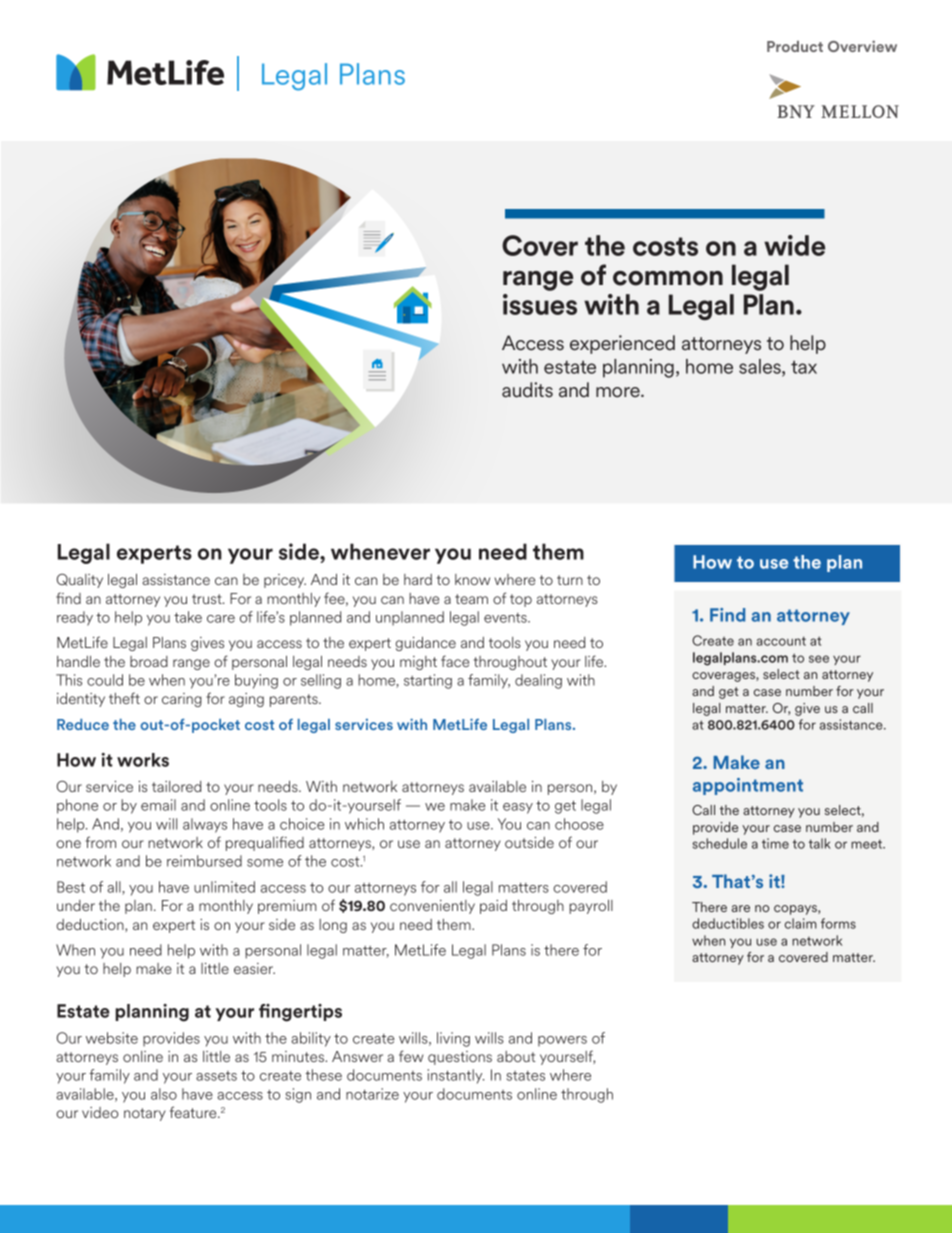 This document has width=952, height=1233. I want to click on account, so click(781, 641).
